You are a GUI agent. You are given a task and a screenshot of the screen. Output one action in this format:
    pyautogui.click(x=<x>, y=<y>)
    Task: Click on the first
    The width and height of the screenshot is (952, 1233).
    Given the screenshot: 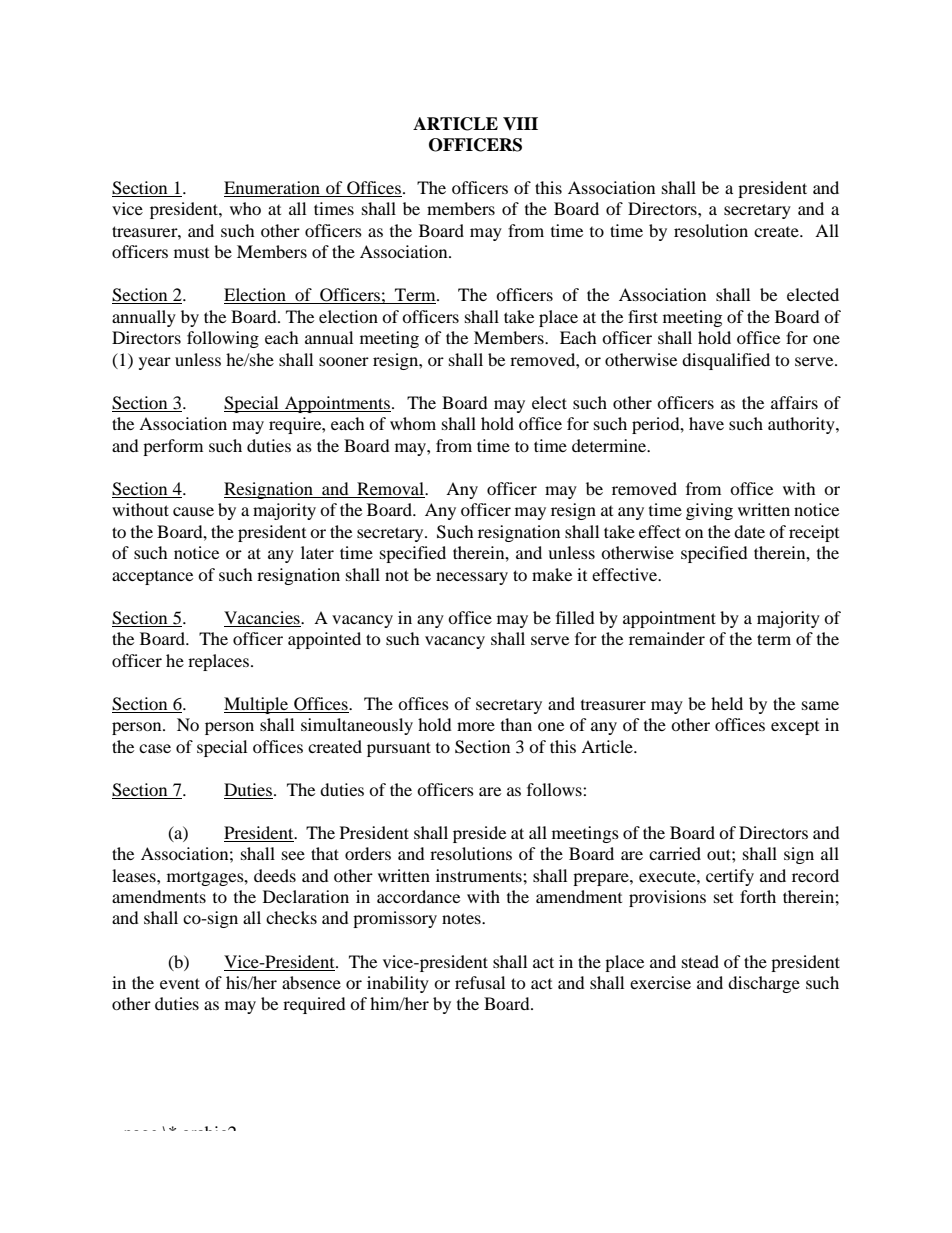 What is the action you would take?
    pyautogui.click(x=643, y=316)
